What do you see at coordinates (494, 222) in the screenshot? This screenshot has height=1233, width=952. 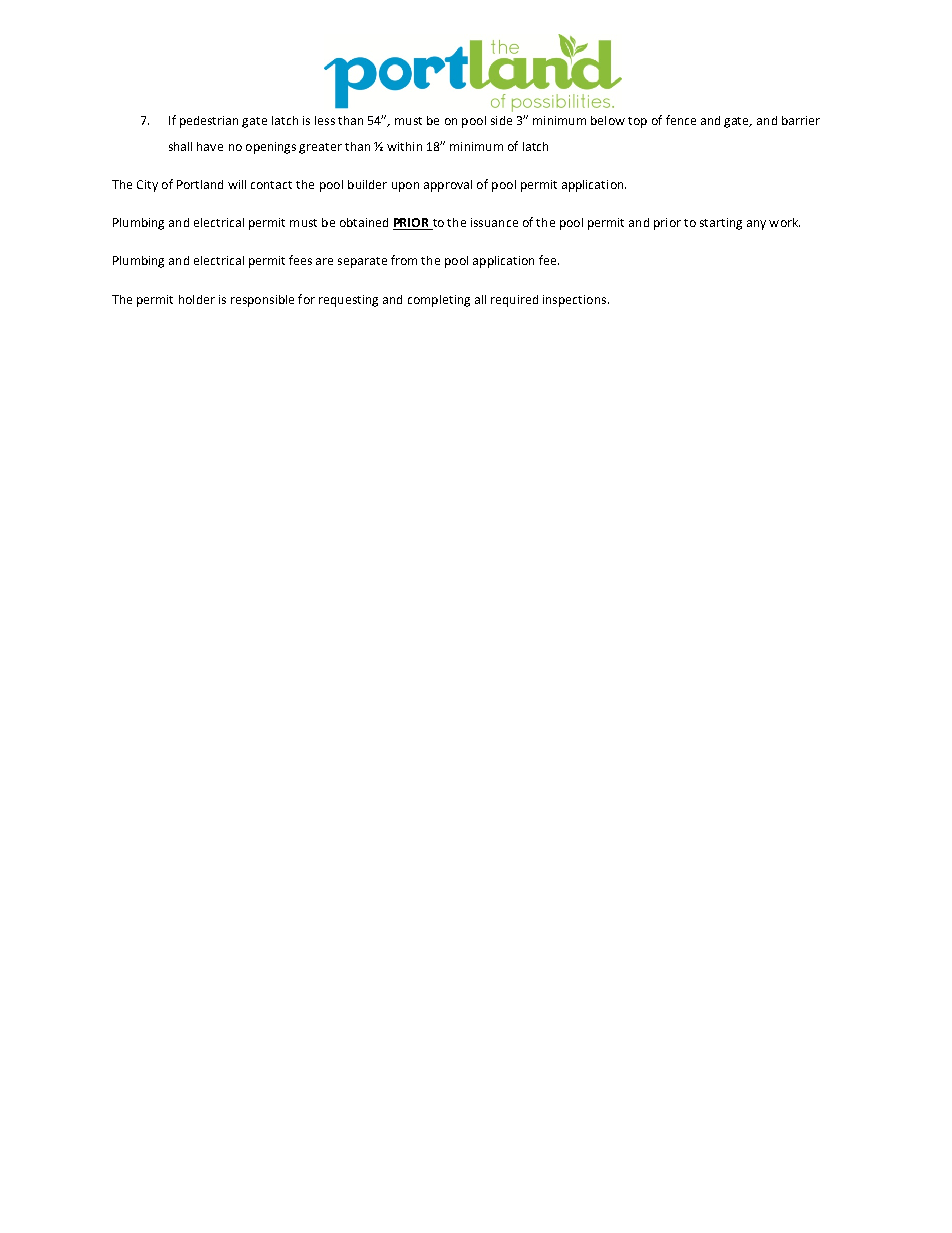 I see `issuance` at bounding box center [494, 222].
